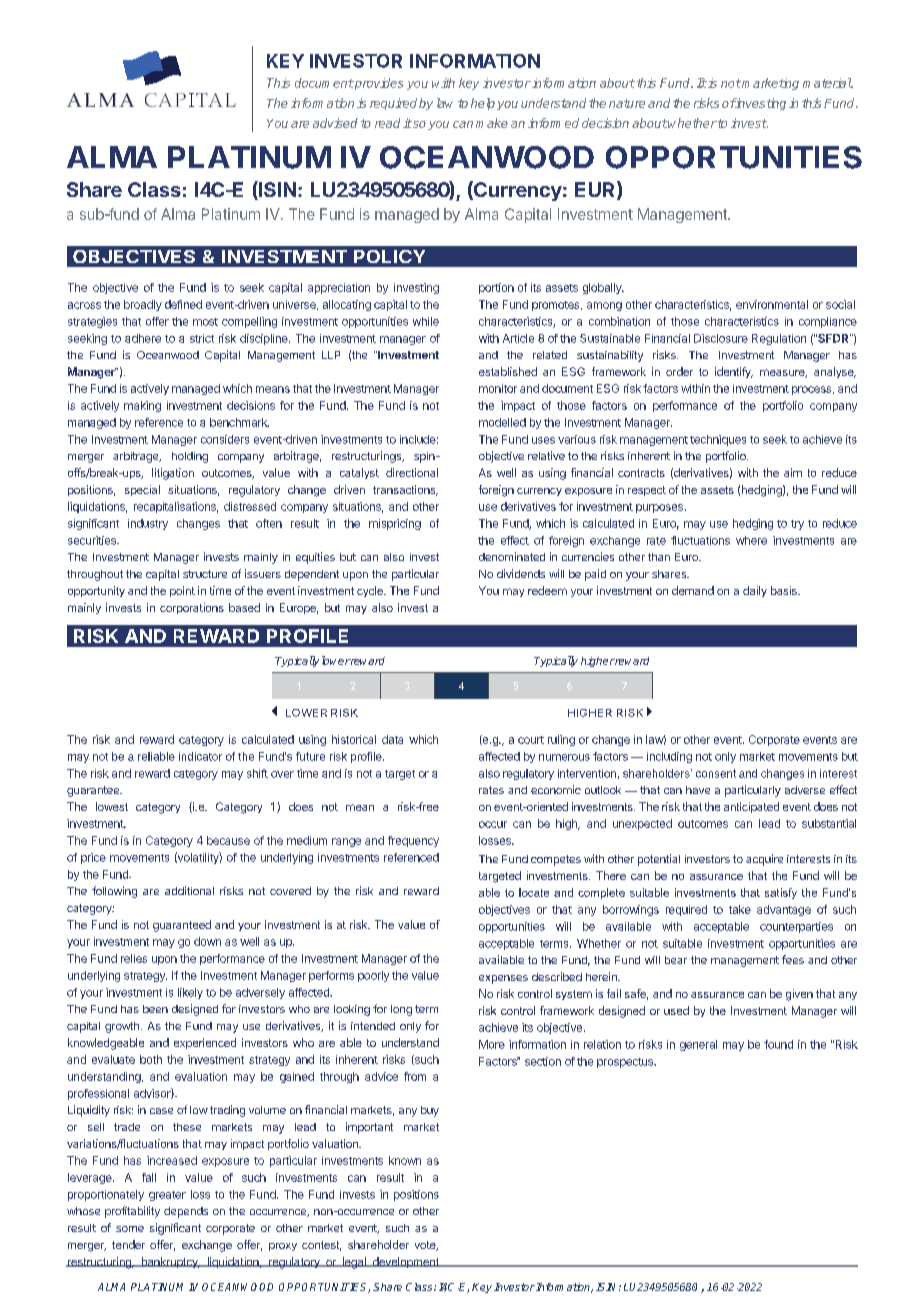 The height and width of the page is (1307, 924). I want to click on help, so click(483, 104).
